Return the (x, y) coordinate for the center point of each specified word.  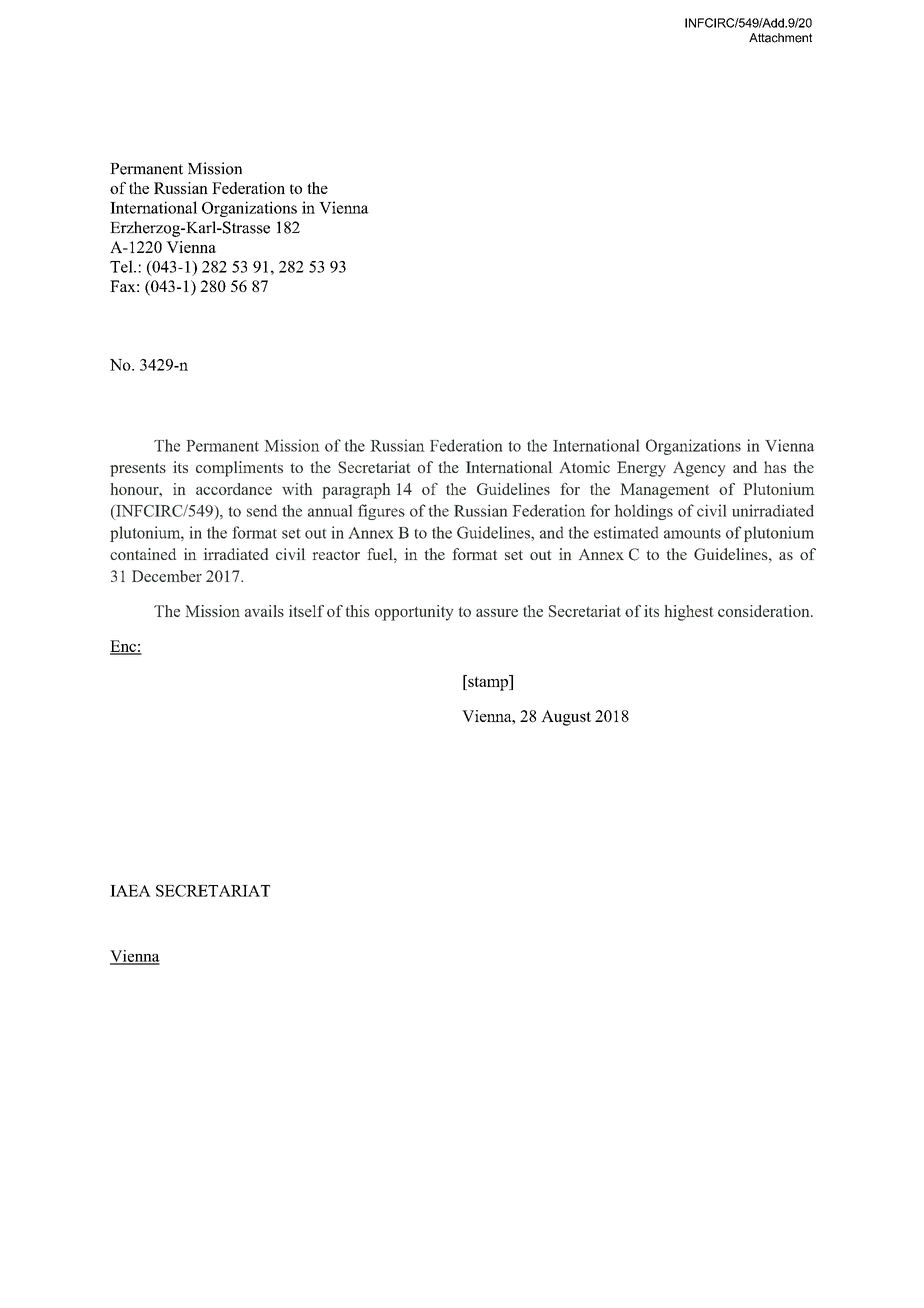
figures (381, 512)
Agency (699, 469)
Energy (641, 469)
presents (138, 470)
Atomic (585, 467)
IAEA (130, 891)
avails (264, 611)
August (566, 718)
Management (665, 491)
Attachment (780, 38)
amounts (692, 533)
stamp (488, 683)
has (775, 467)
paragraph (356, 491)
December (167, 576)
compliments (239, 469)
